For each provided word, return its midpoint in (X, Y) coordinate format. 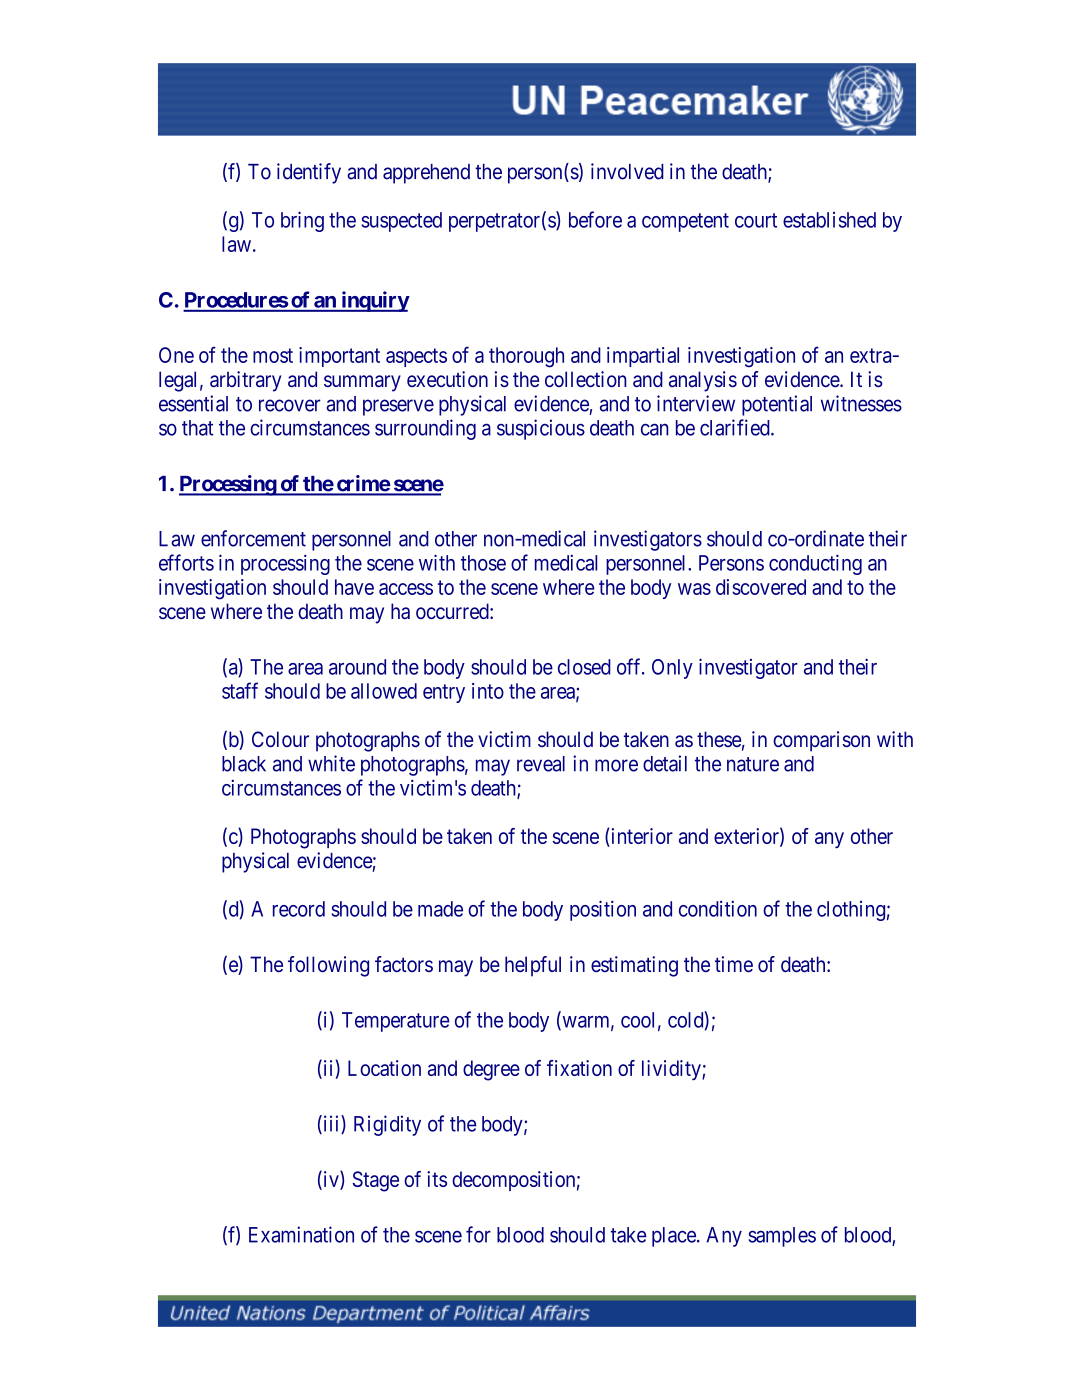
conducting (815, 564)
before (595, 219)
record (299, 909)
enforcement (253, 538)
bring (302, 221)
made (440, 909)
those (483, 563)
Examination (301, 1234)
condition (718, 908)
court (756, 220)
